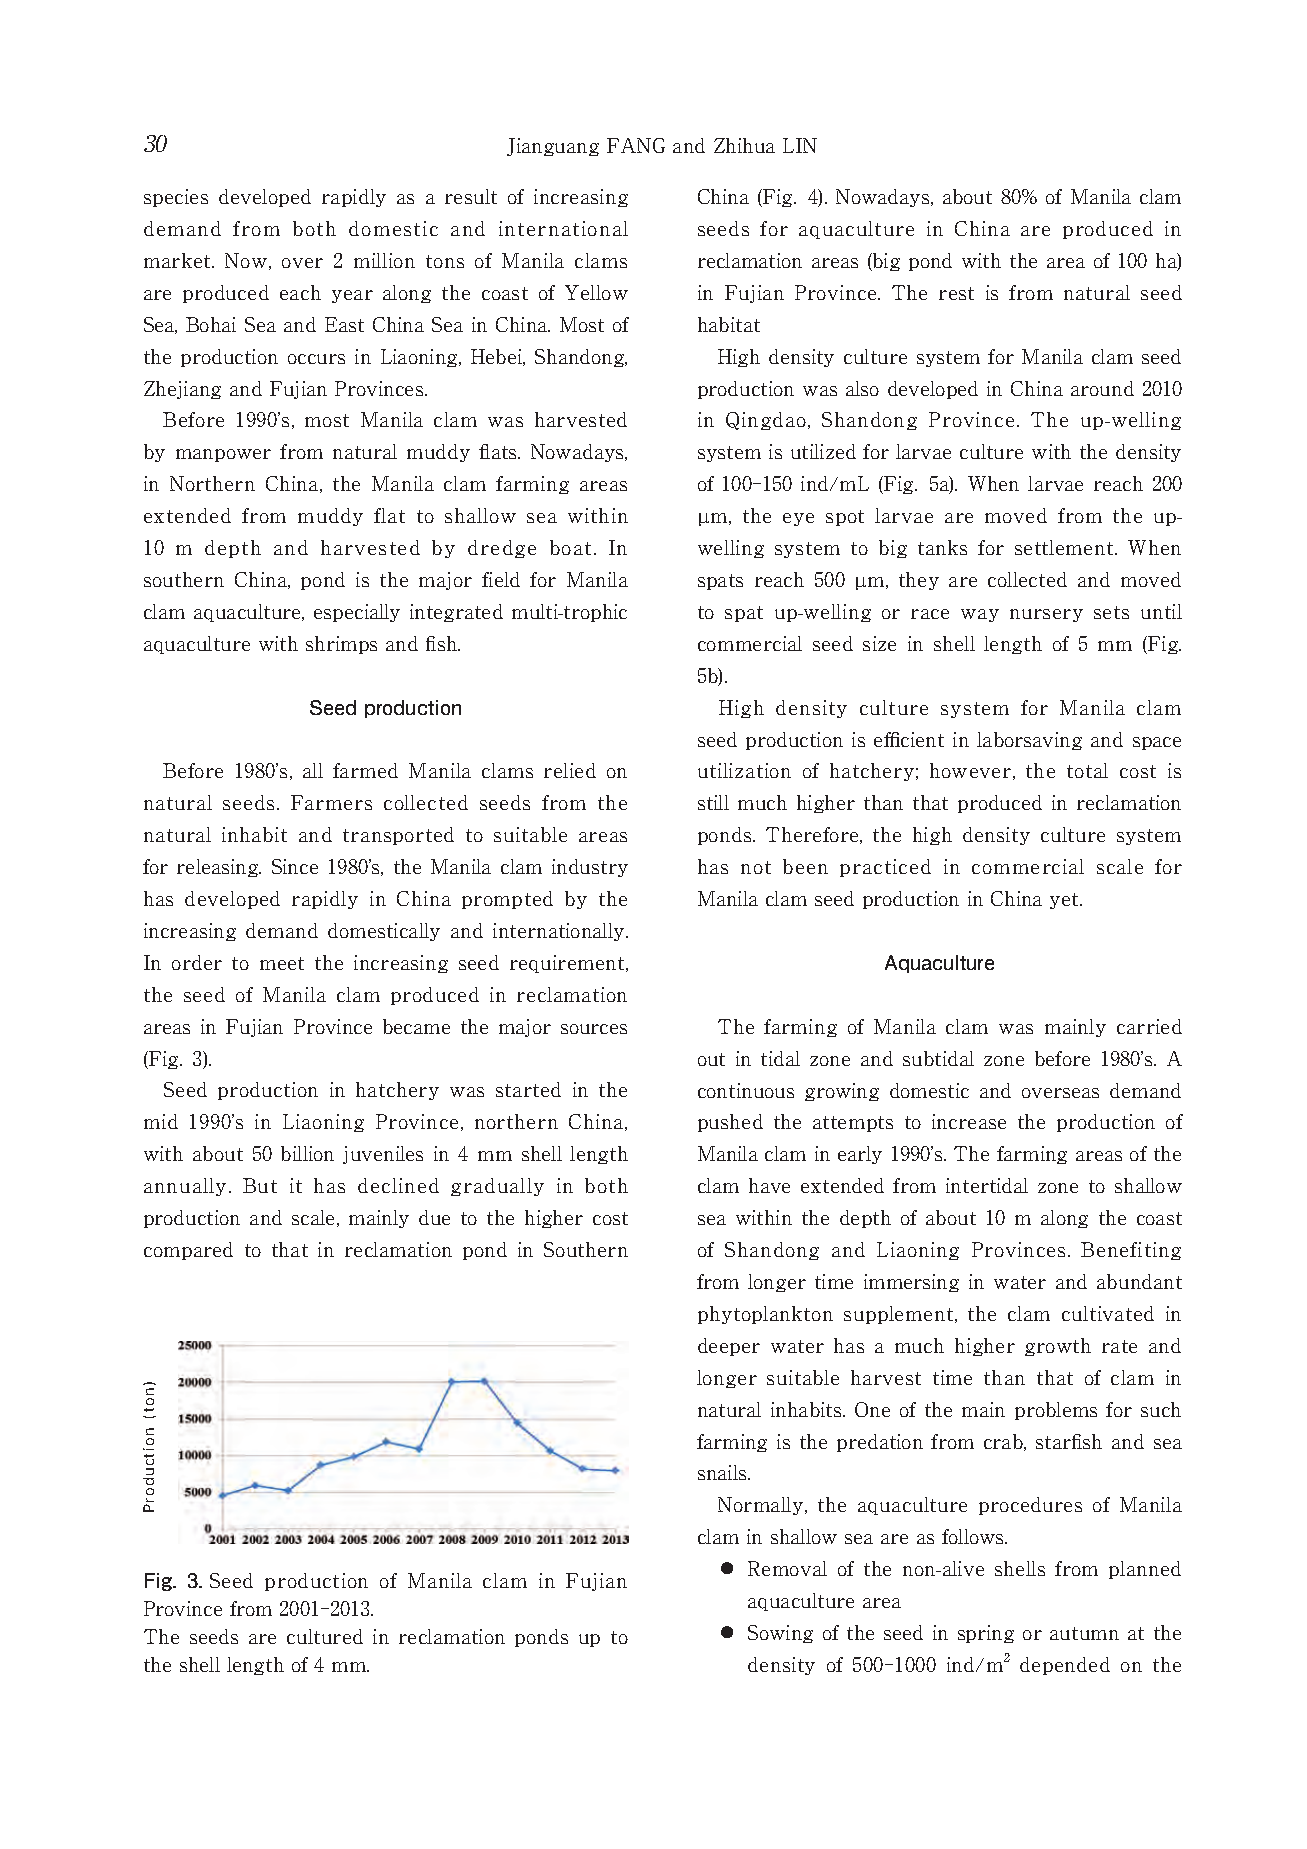 The width and height of the page is (1307, 1849). I want to click on autumn, so click(1084, 1633).
